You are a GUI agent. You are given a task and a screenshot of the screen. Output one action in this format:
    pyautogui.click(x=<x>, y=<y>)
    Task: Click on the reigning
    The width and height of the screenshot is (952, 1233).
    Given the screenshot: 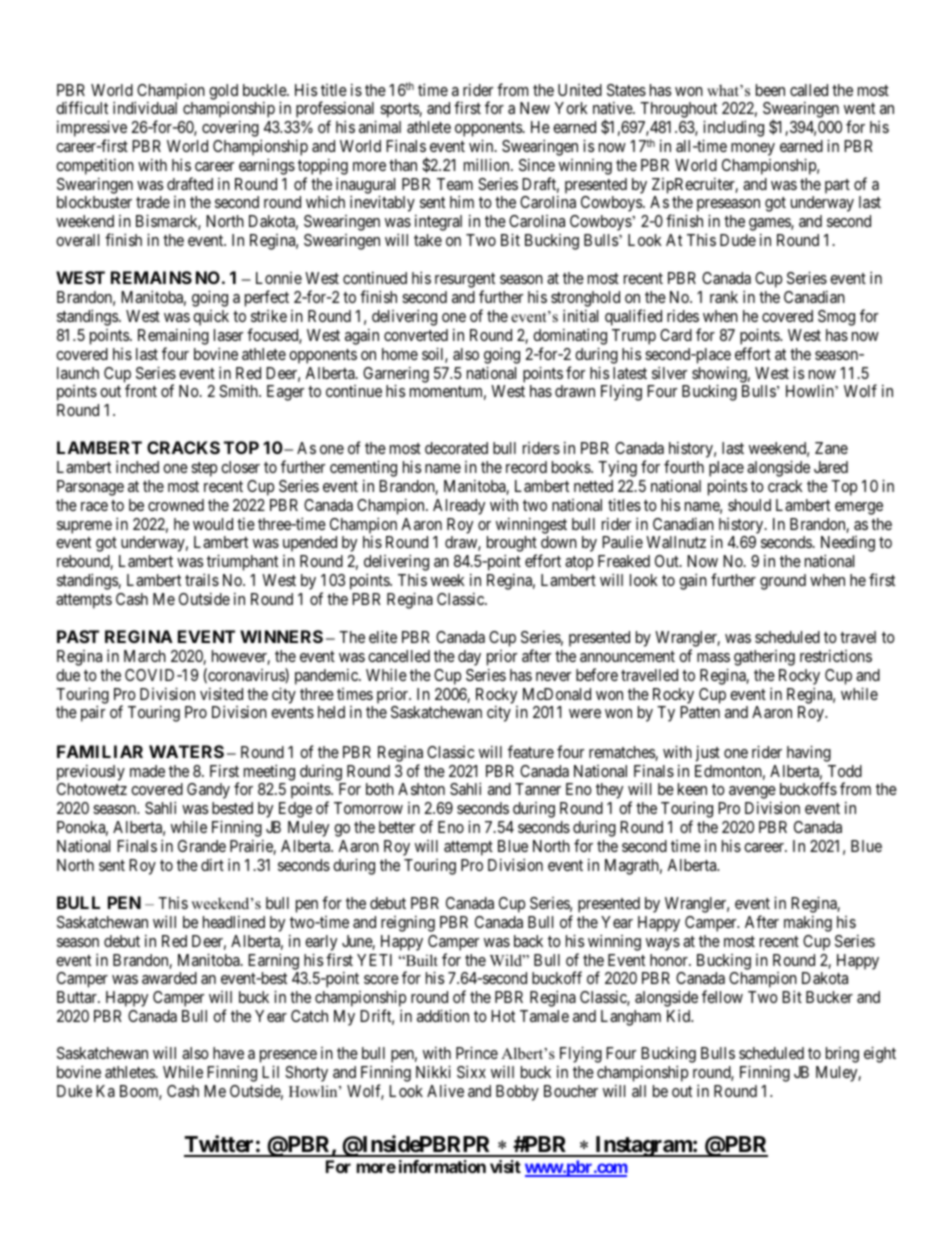 What is the action you would take?
    pyautogui.click(x=408, y=923)
